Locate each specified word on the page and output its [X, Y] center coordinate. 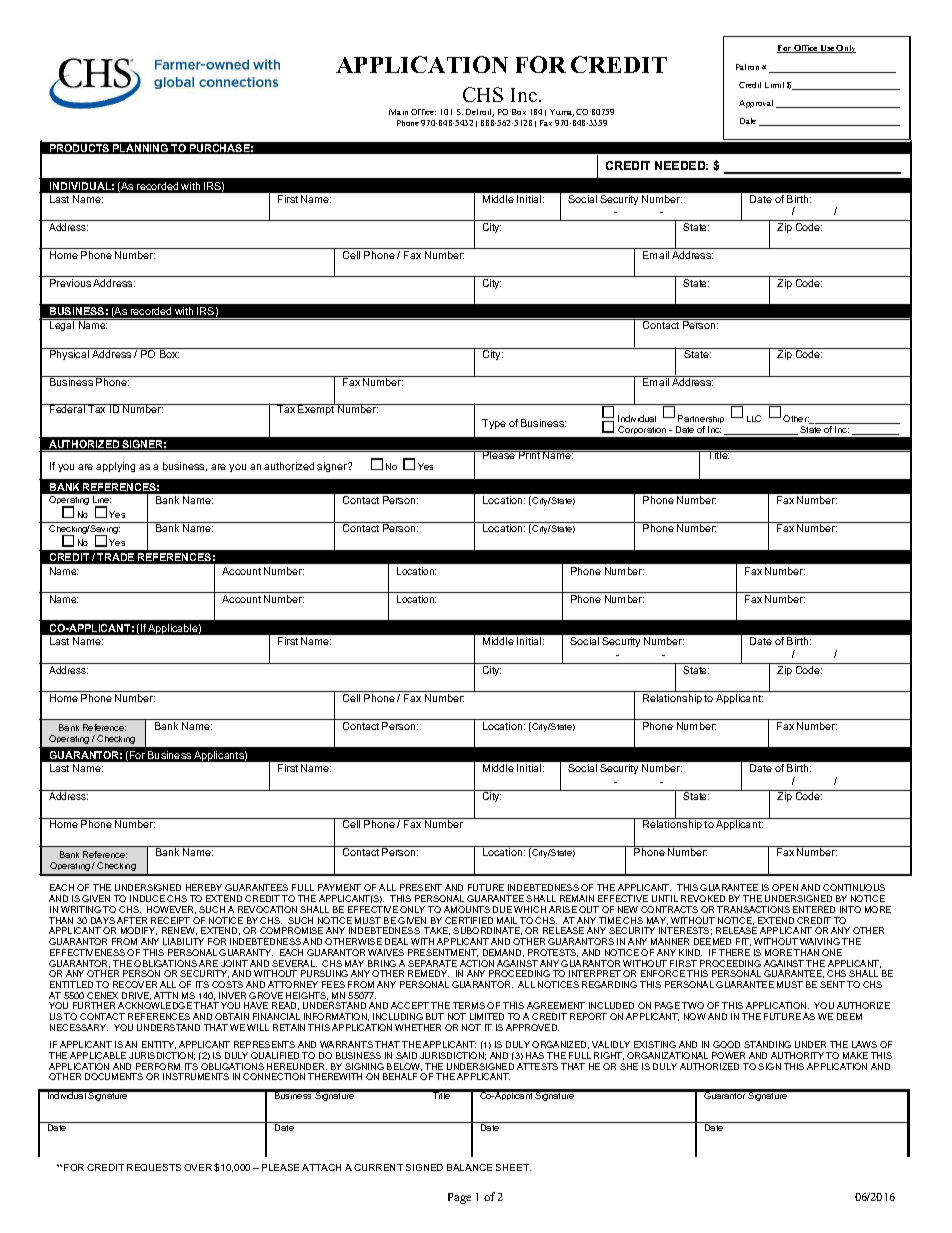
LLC [754, 418]
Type [494, 424]
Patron [747, 67]
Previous [70, 283]
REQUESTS [154, 1167]
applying [115, 467]
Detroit [480, 113]
